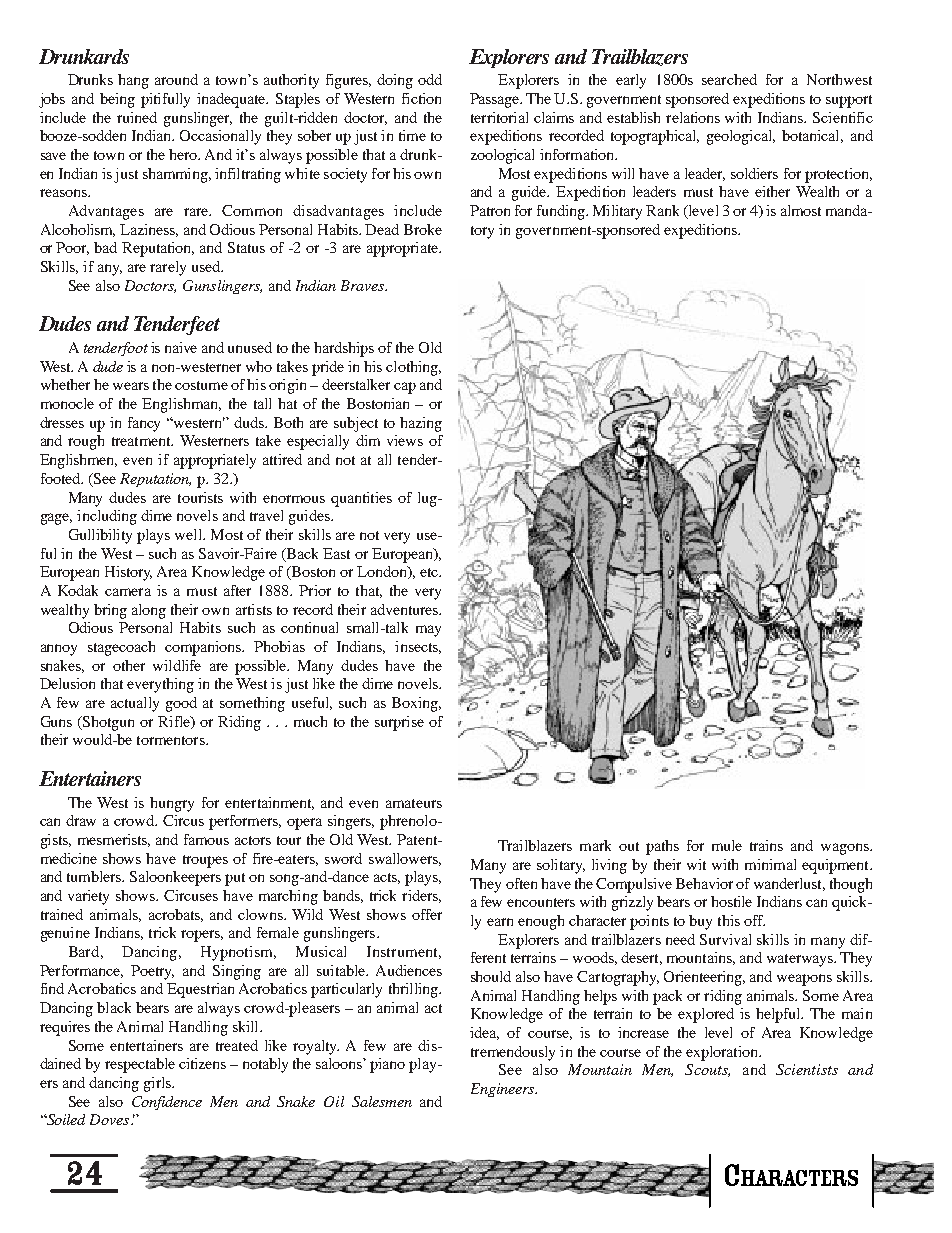  Describe the element at coordinates (149, 611) in the image. I see `along` at that location.
